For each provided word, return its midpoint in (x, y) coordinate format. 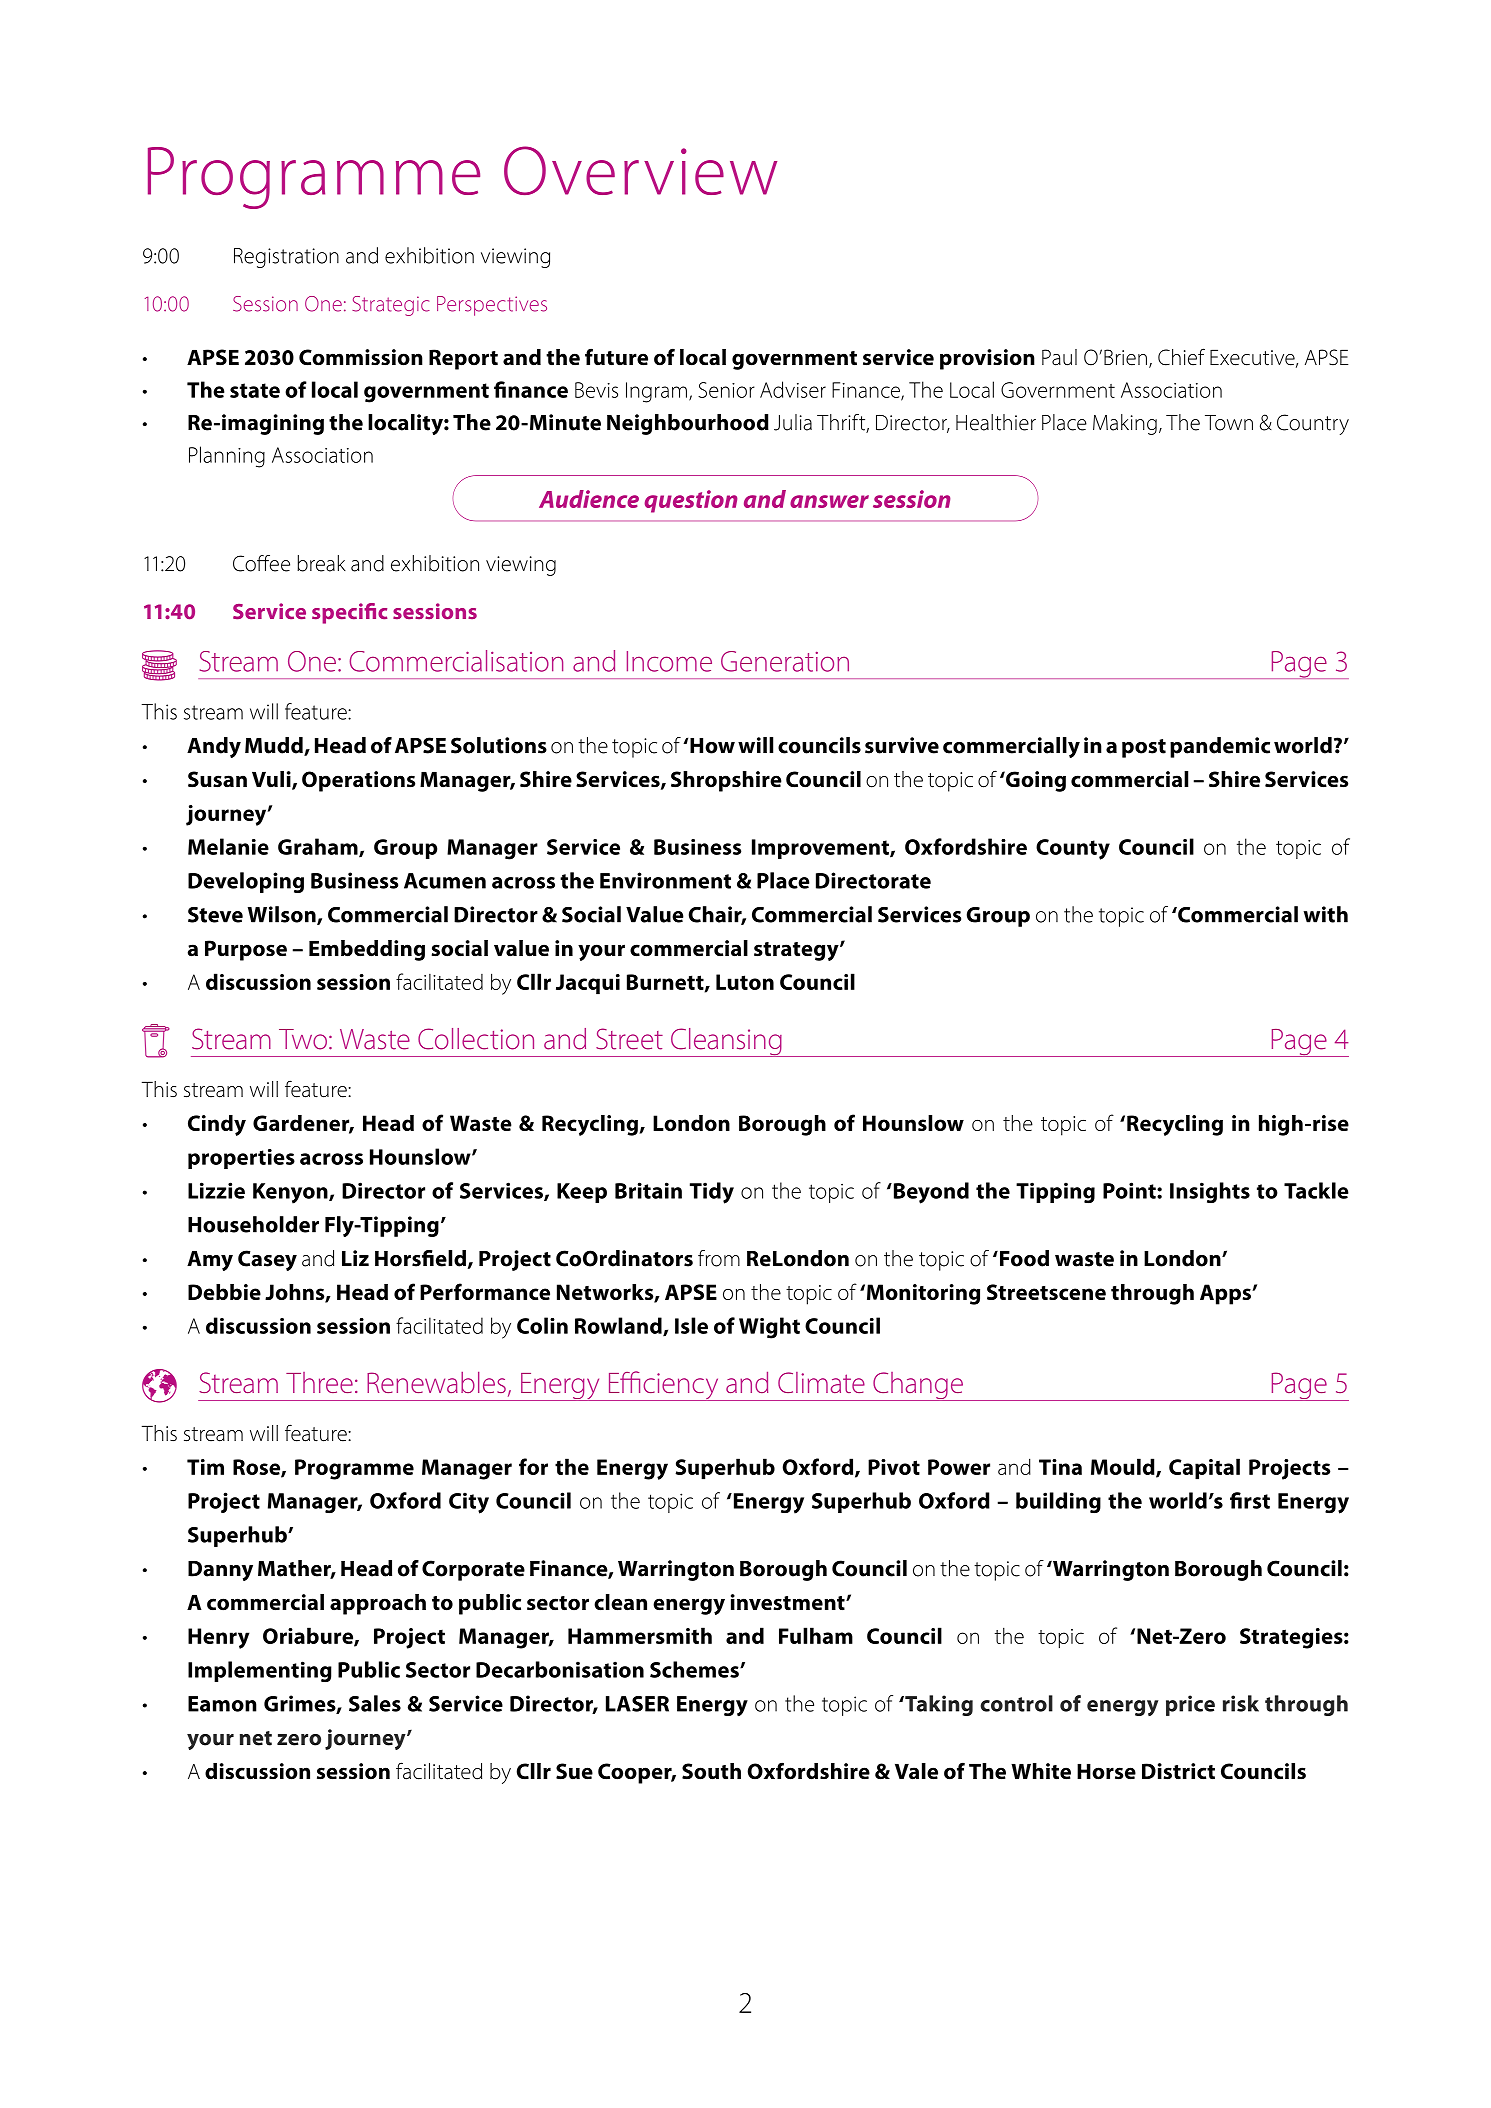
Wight (769, 1328)
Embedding (367, 950)
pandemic (1220, 747)
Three (319, 1382)
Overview (640, 170)
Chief (1181, 357)
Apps (1226, 1294)
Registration (286, 258)
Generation (785, 661)
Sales (375, 1703)
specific (349, 613)
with (1325, 914)
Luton (745, 982)
